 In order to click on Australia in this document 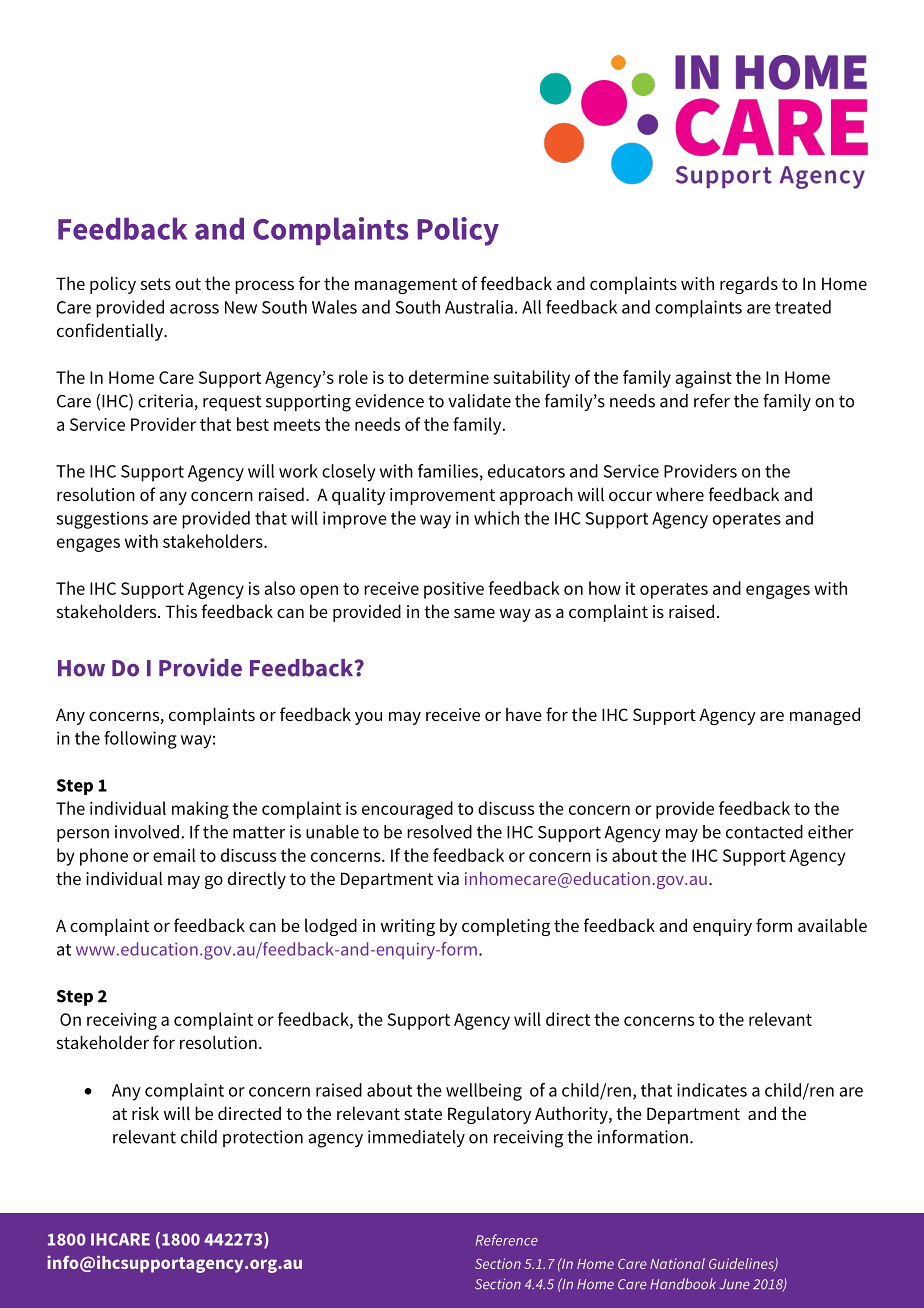, I will do `click(479, 307)`.
